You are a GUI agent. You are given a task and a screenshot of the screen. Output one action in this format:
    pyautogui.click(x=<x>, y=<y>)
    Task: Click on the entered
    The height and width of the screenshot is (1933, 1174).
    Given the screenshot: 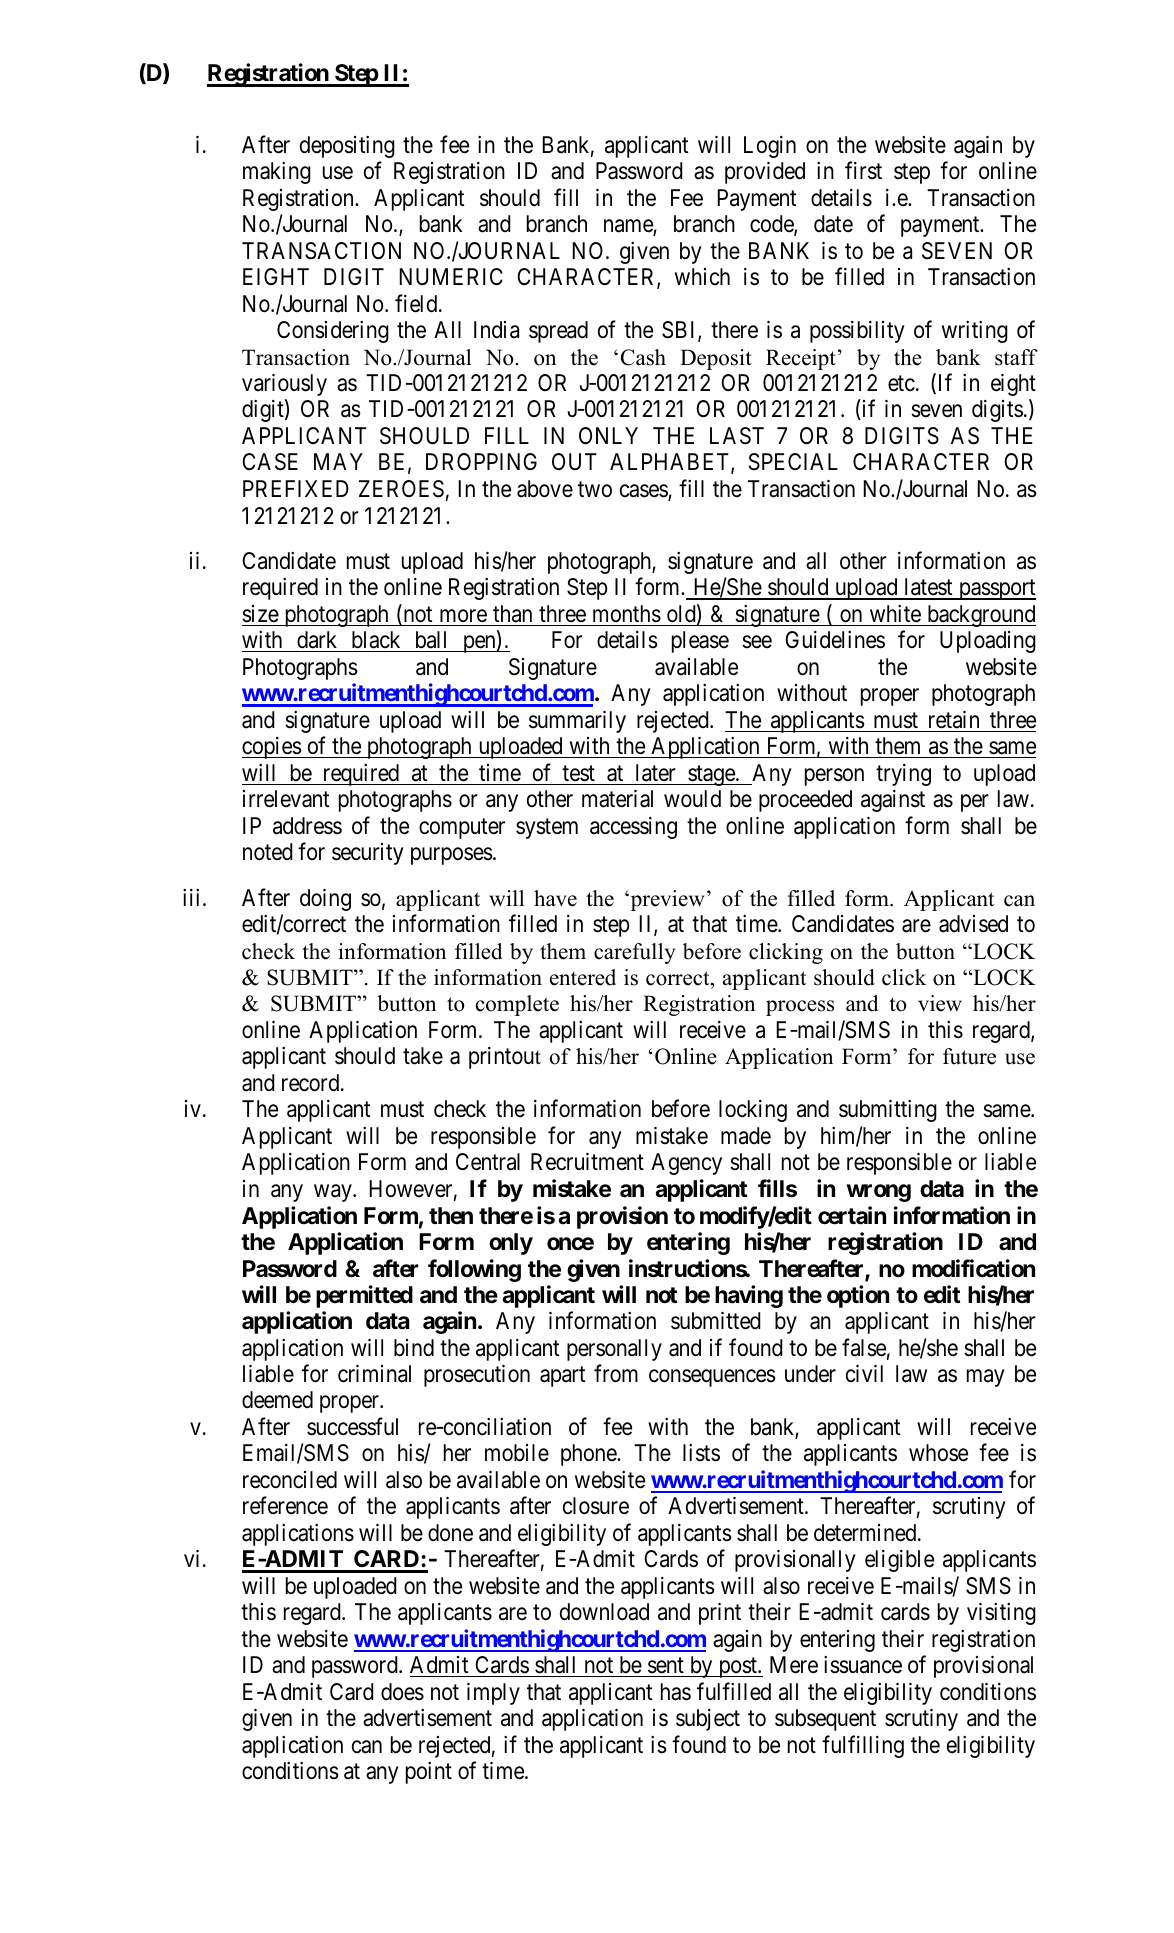 What is the action you would take?
    pyautogui.click(x=583, y=977)
